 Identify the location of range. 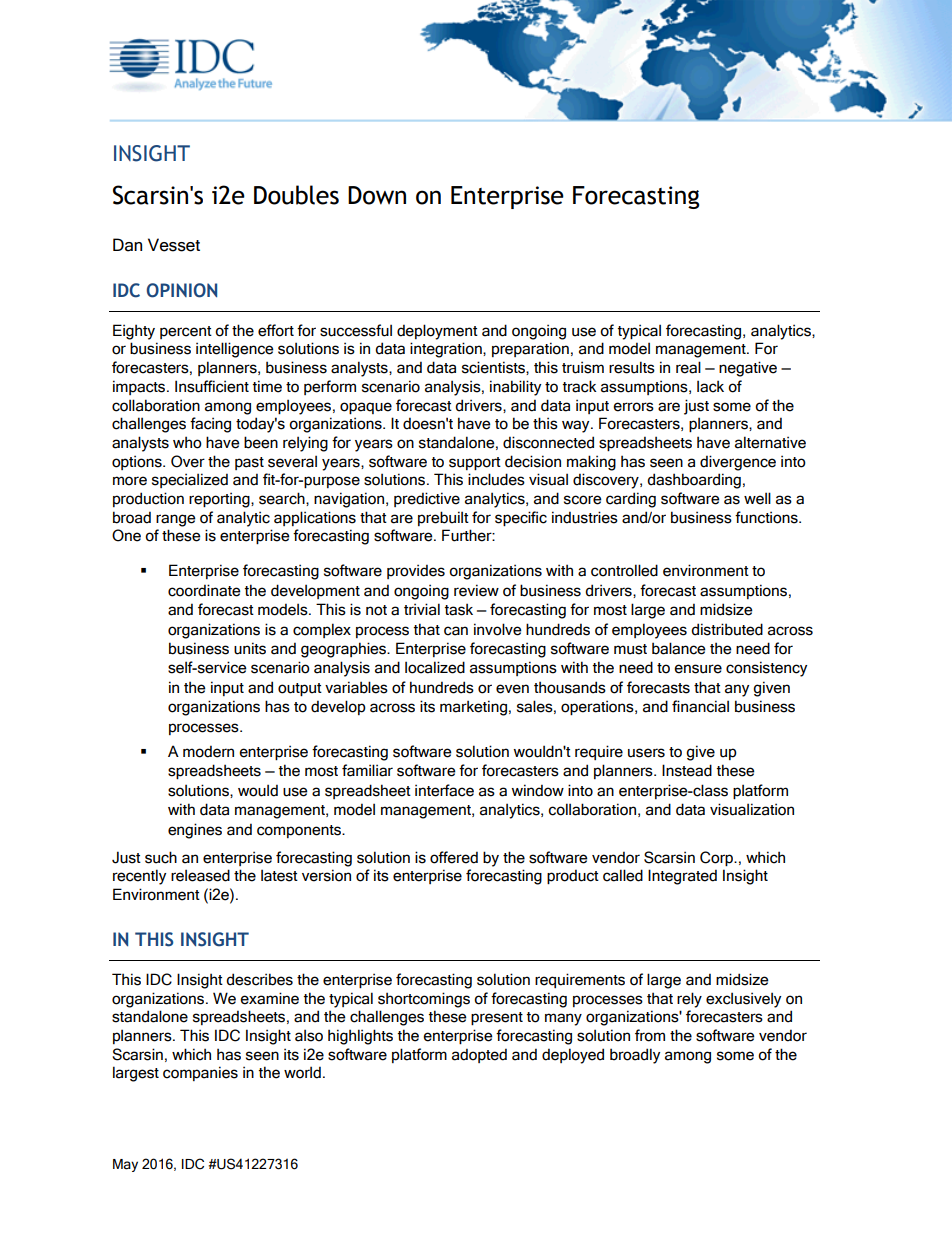
(176, 520).
